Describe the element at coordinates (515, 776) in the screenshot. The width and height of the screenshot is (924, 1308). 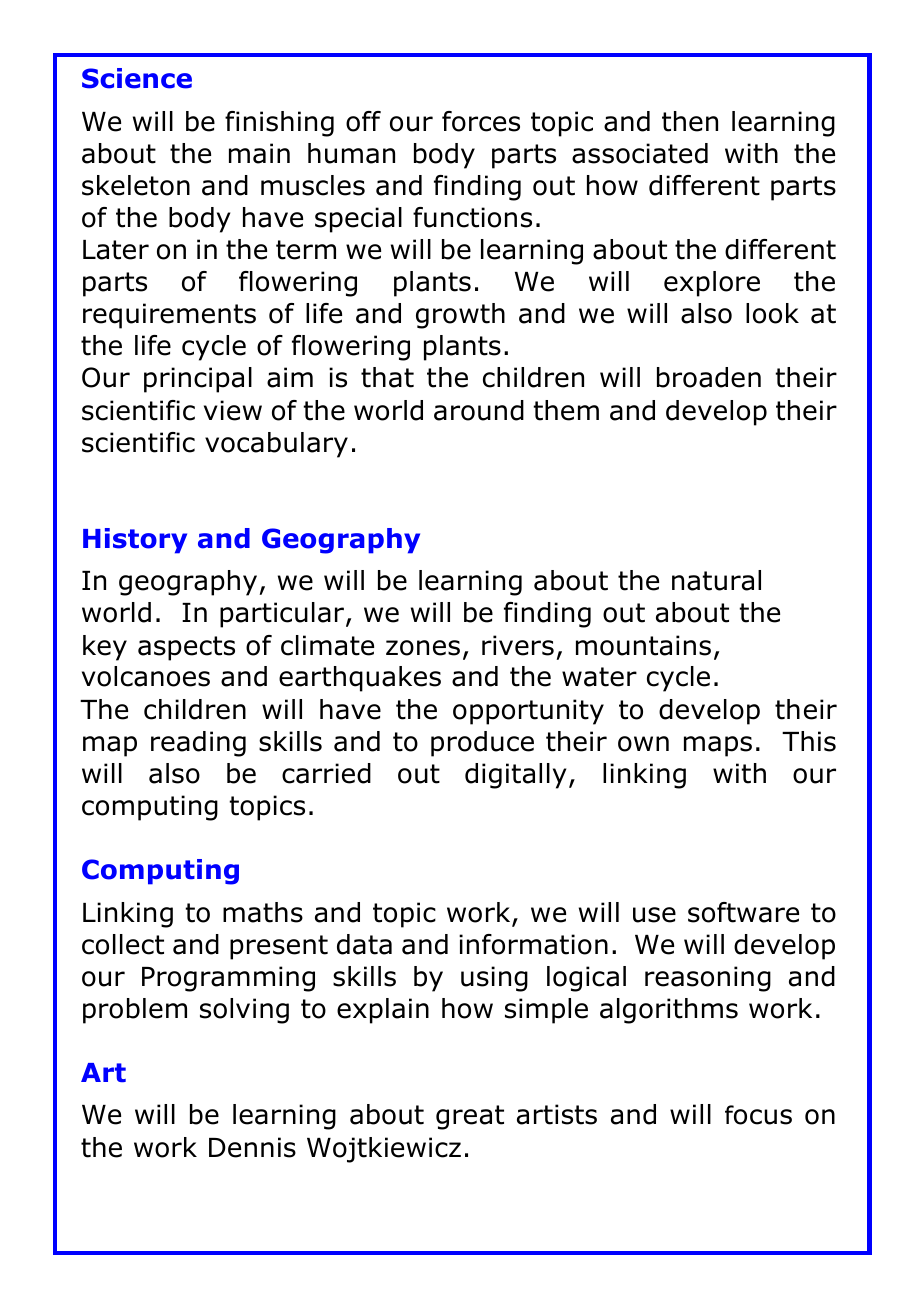
I see `digitally` at that location.
